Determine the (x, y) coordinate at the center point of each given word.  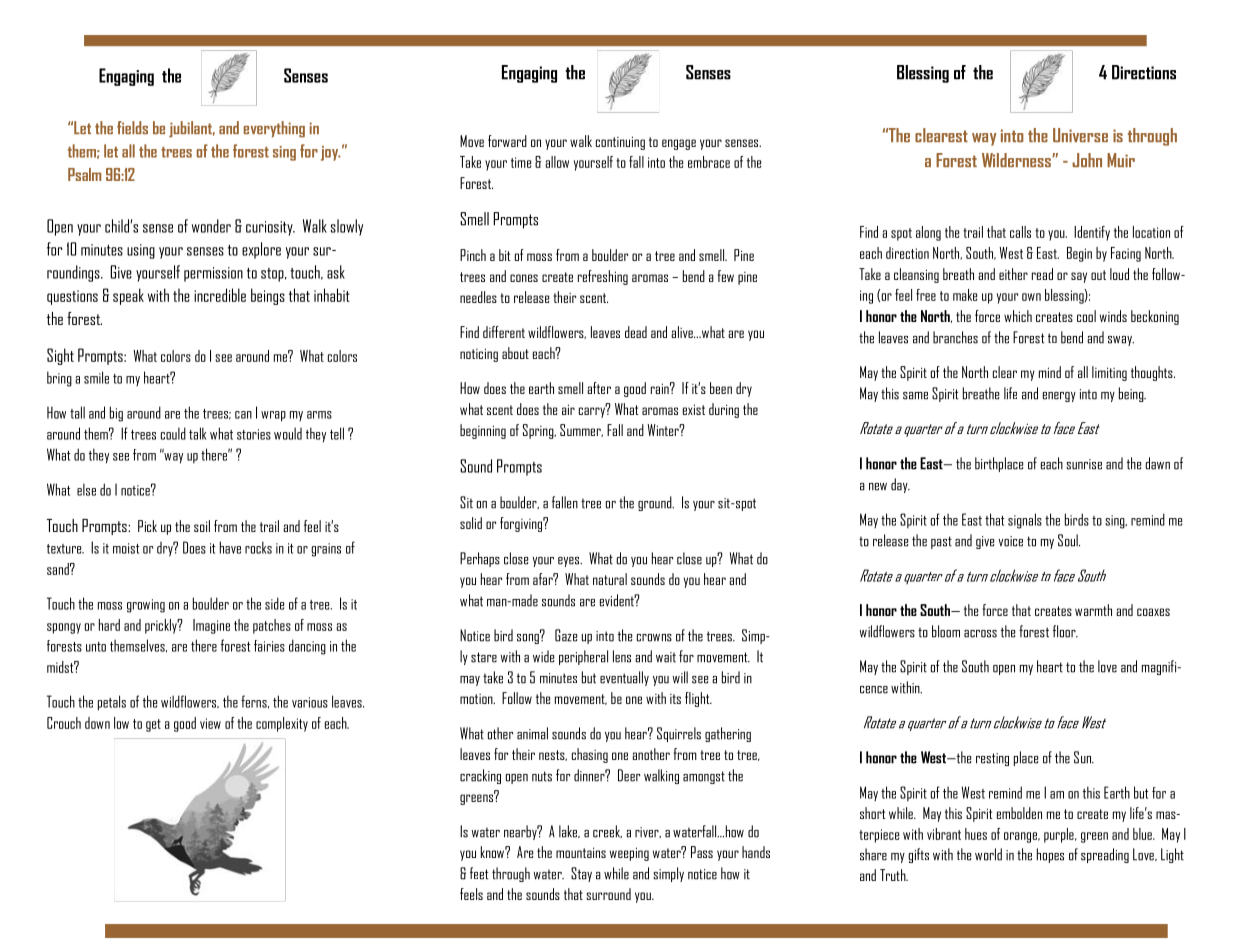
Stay (581, 874)
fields (132, 127)
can (243, 415)
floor (1065, 631)
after (599, 388)
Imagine (211, 626)
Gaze (566, 635)
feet (479, 873)
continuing (620, 143)
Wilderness (1017, 160)
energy (1059, 397)
